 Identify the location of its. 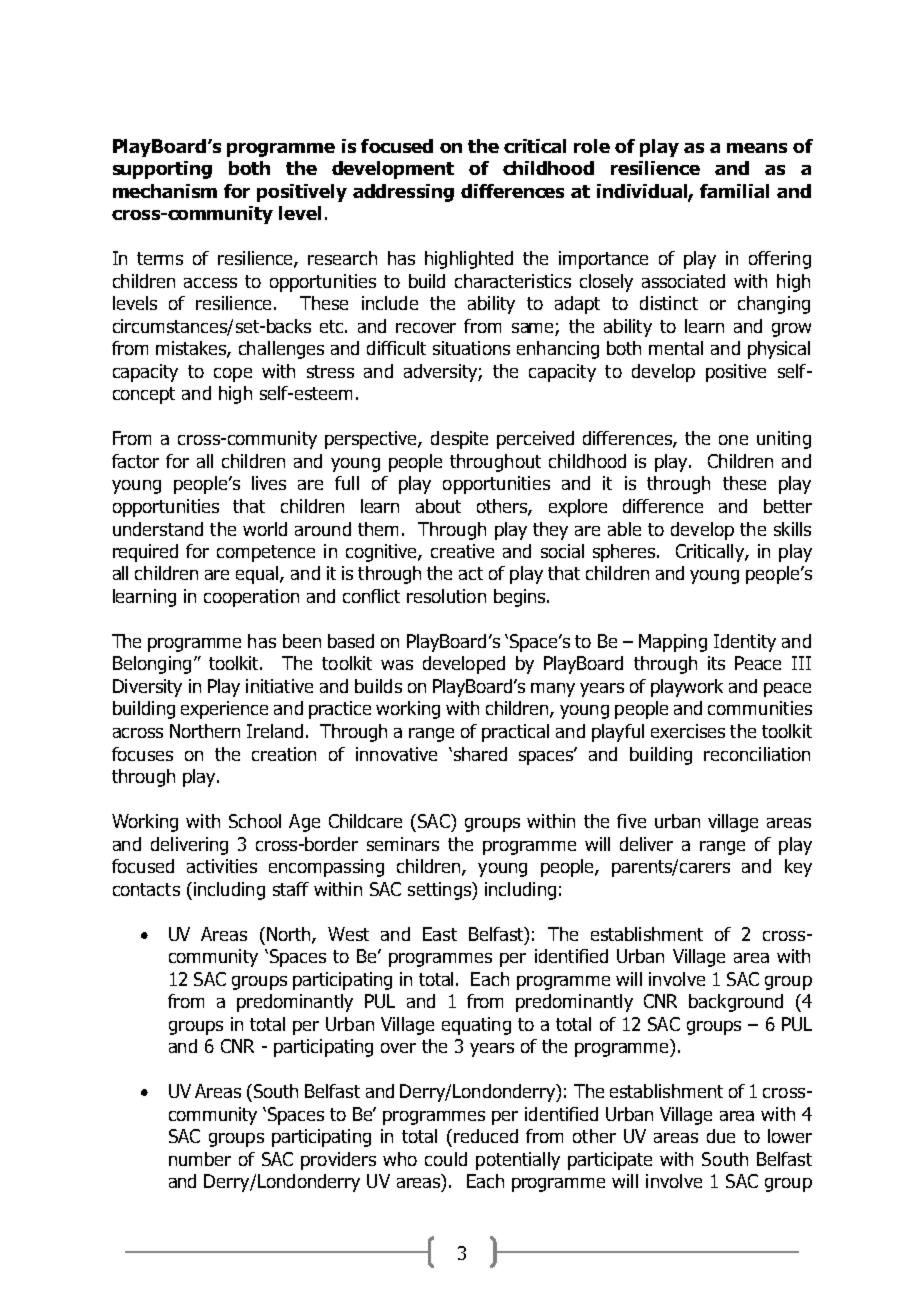
(716, 663).
